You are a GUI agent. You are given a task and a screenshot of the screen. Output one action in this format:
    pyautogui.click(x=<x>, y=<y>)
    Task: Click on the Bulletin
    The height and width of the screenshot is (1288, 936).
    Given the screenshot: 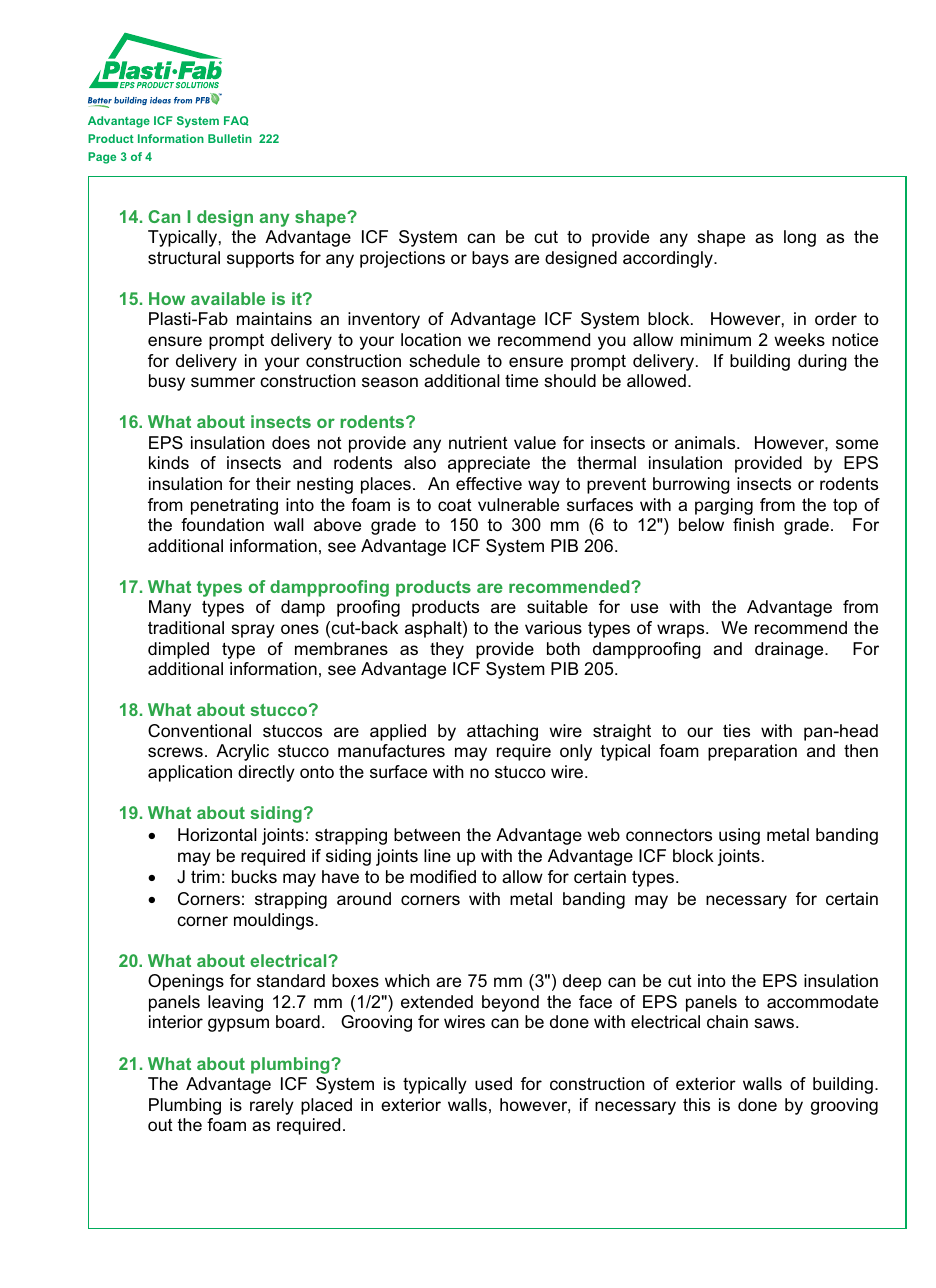 What is the action you would take?
    pyautogui.click(x=230, y=138)
